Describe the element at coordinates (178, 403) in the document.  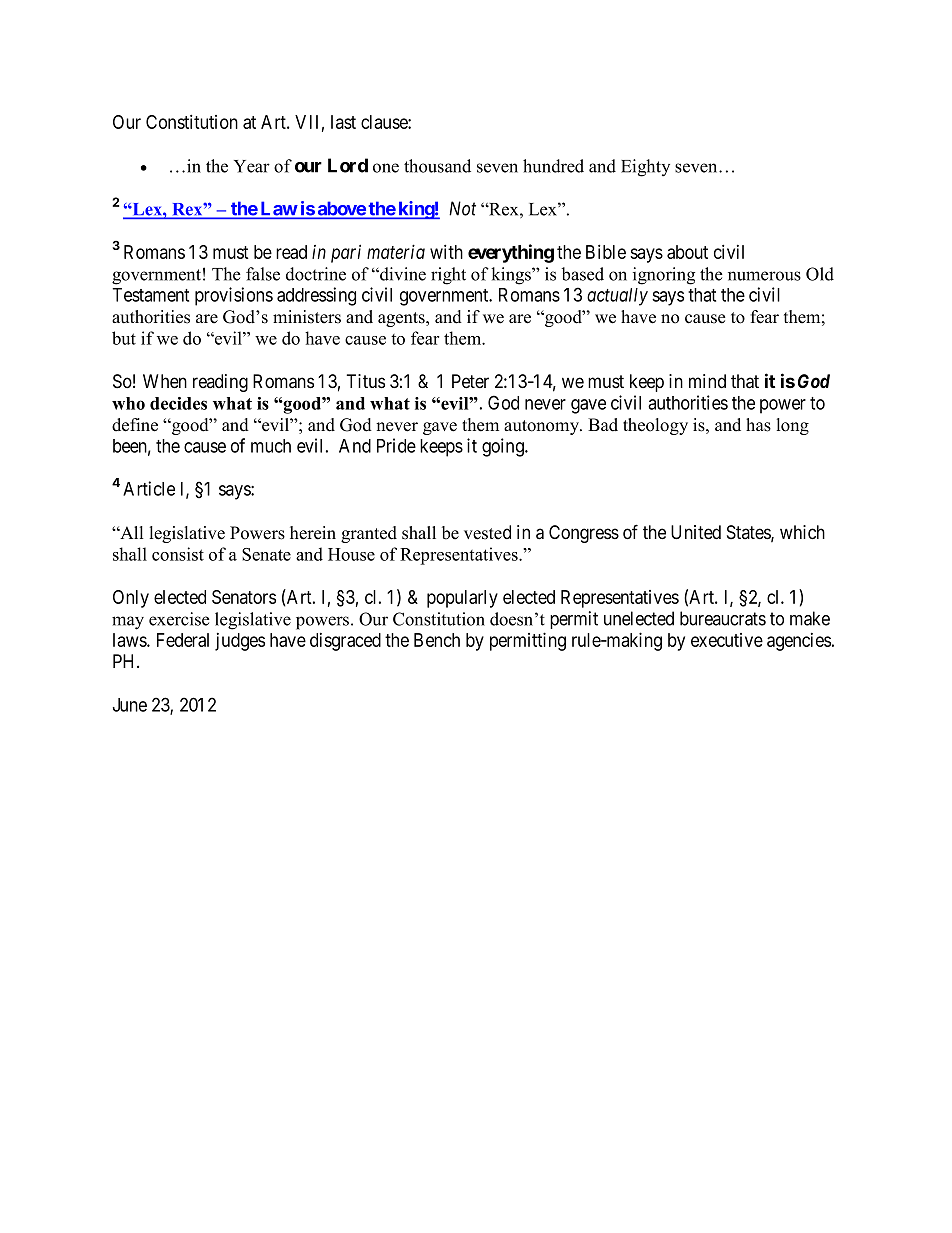
I see `decides` at that location.
